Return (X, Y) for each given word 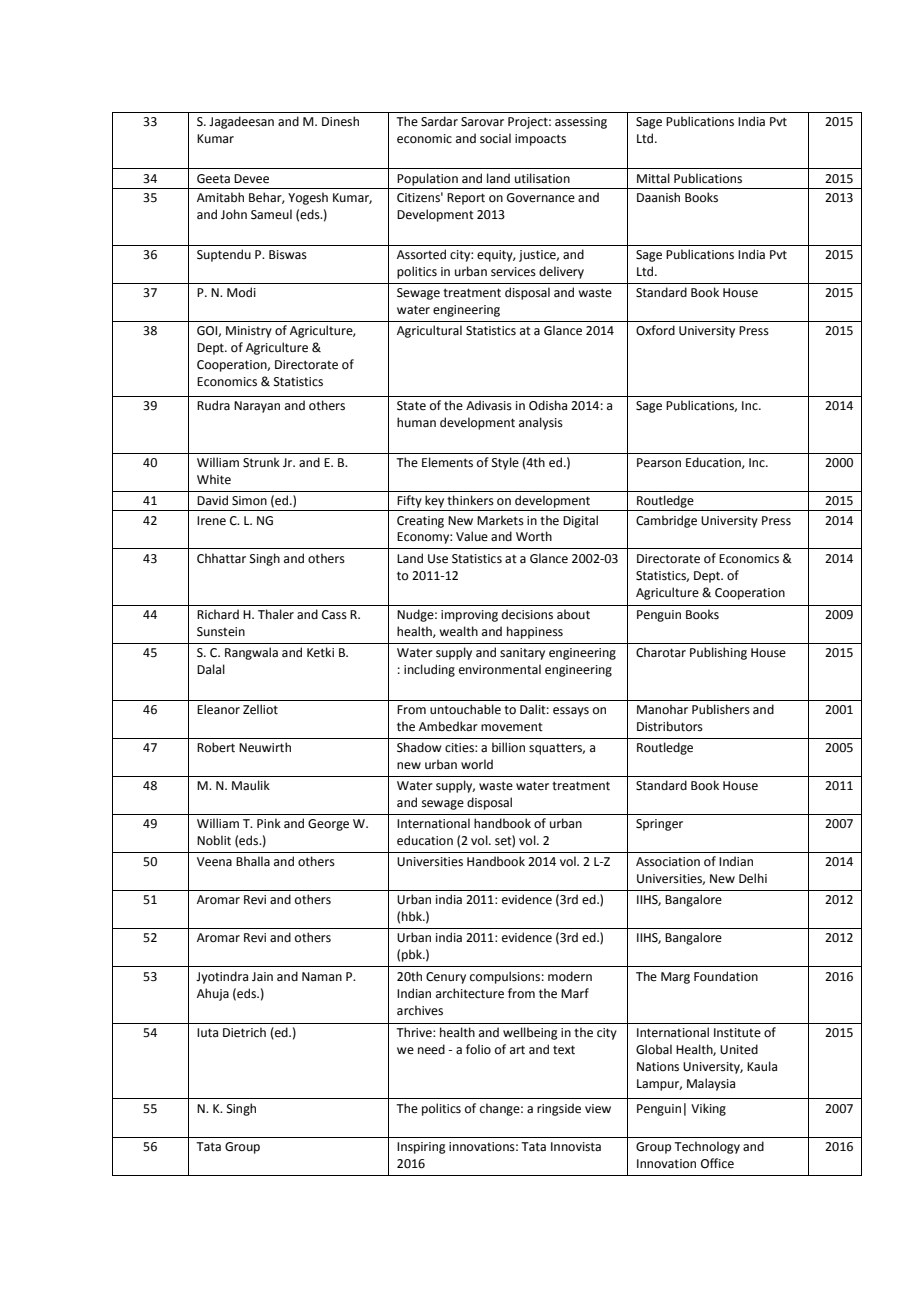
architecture (470, 993)
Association (668, 862)
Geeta (213, 179)
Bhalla (253, 861)
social (495, 138)
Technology (707, 1147)
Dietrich (244, 1032)
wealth (458, 631)
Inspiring (421, 1148)
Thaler (276, 614)
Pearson (659, 463)
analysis (541, 423)
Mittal (653, 178)
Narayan (257, 407)
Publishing (718, 653)
